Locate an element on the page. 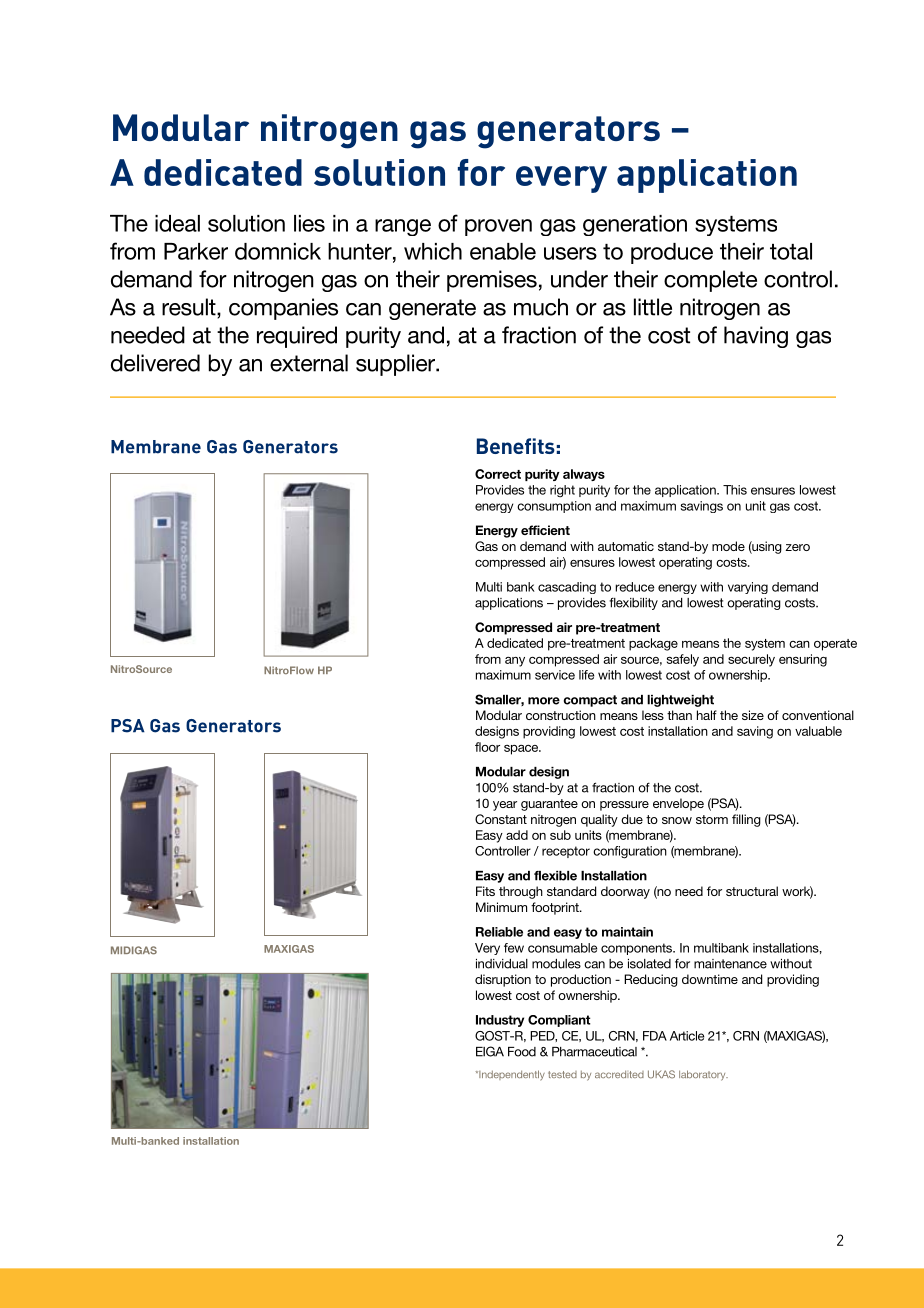 The height and width of the document is (1308, 924). enable is located at coordinates (503, 251).
